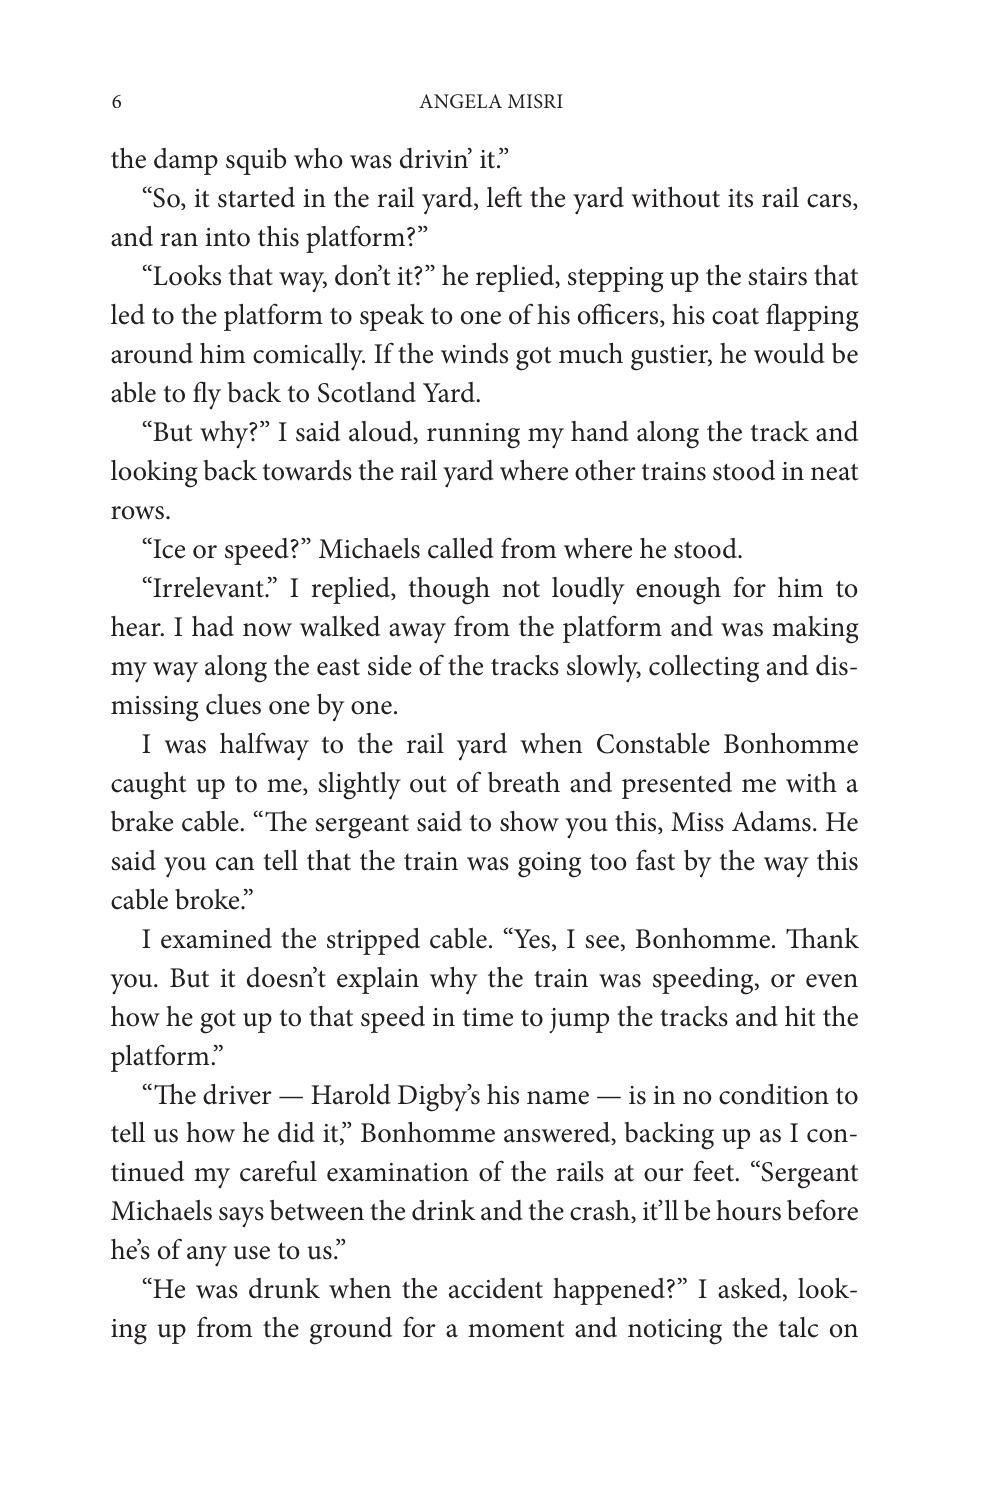  Describe the element at coordinates (740, 198) in the screenshot. I see `its` at that location.
